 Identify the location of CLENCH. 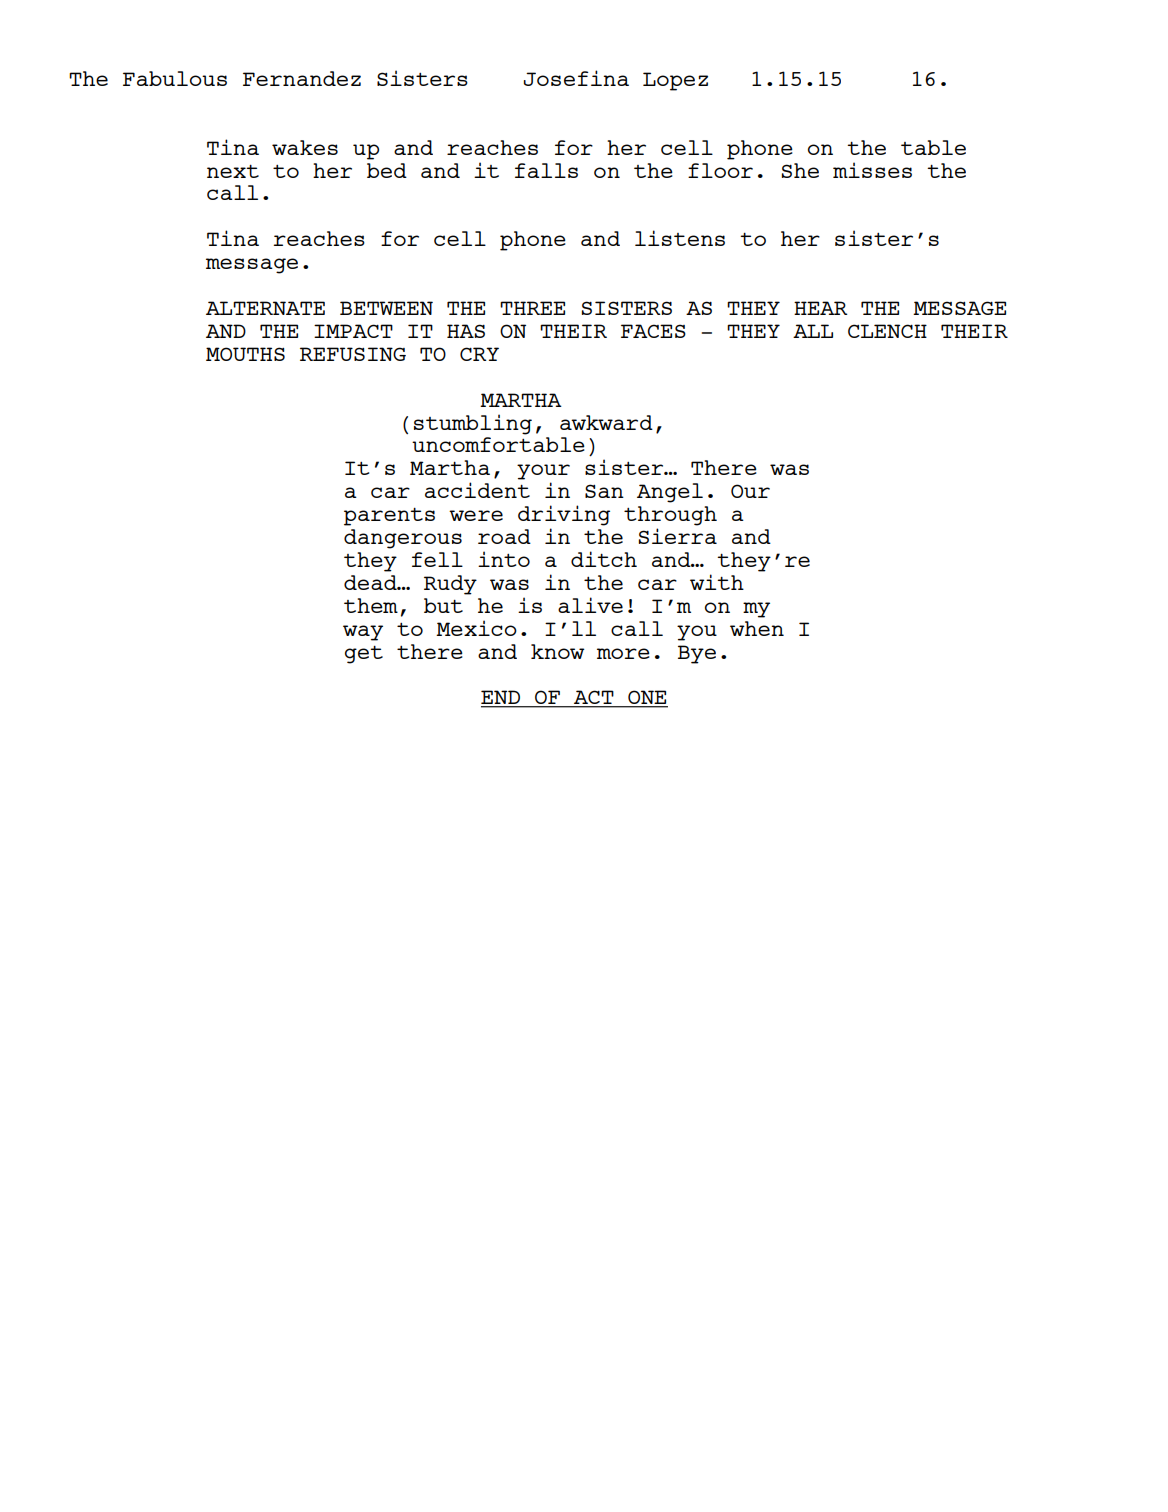
(887, 331).
